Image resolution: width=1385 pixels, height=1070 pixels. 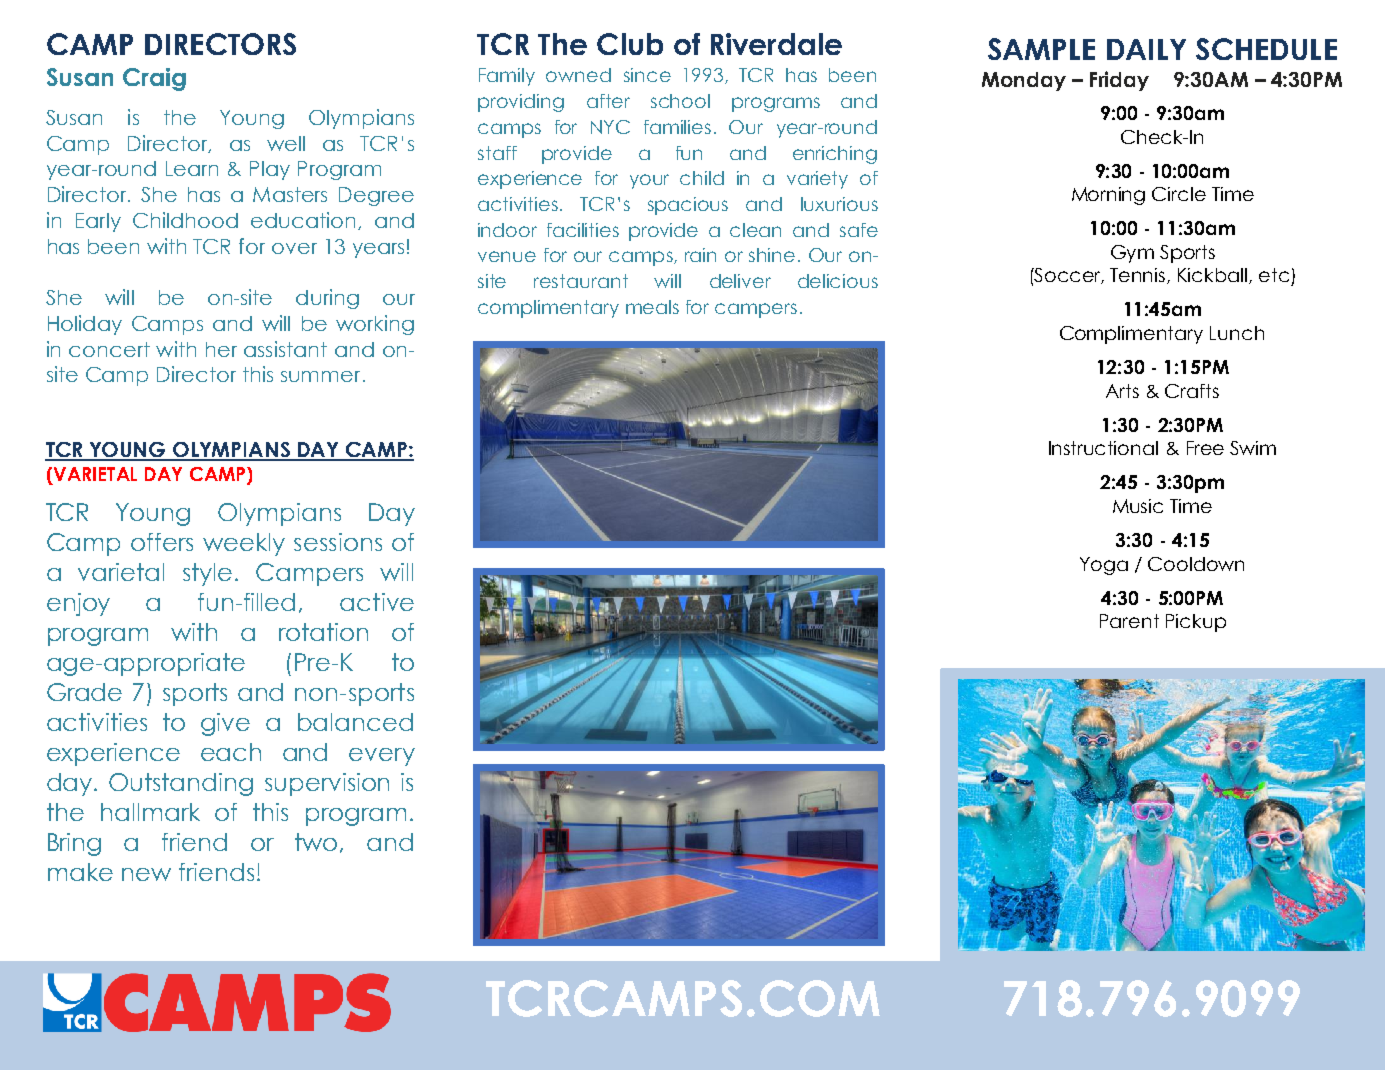 I want to click on Craig, so click(x=154, y=79).
